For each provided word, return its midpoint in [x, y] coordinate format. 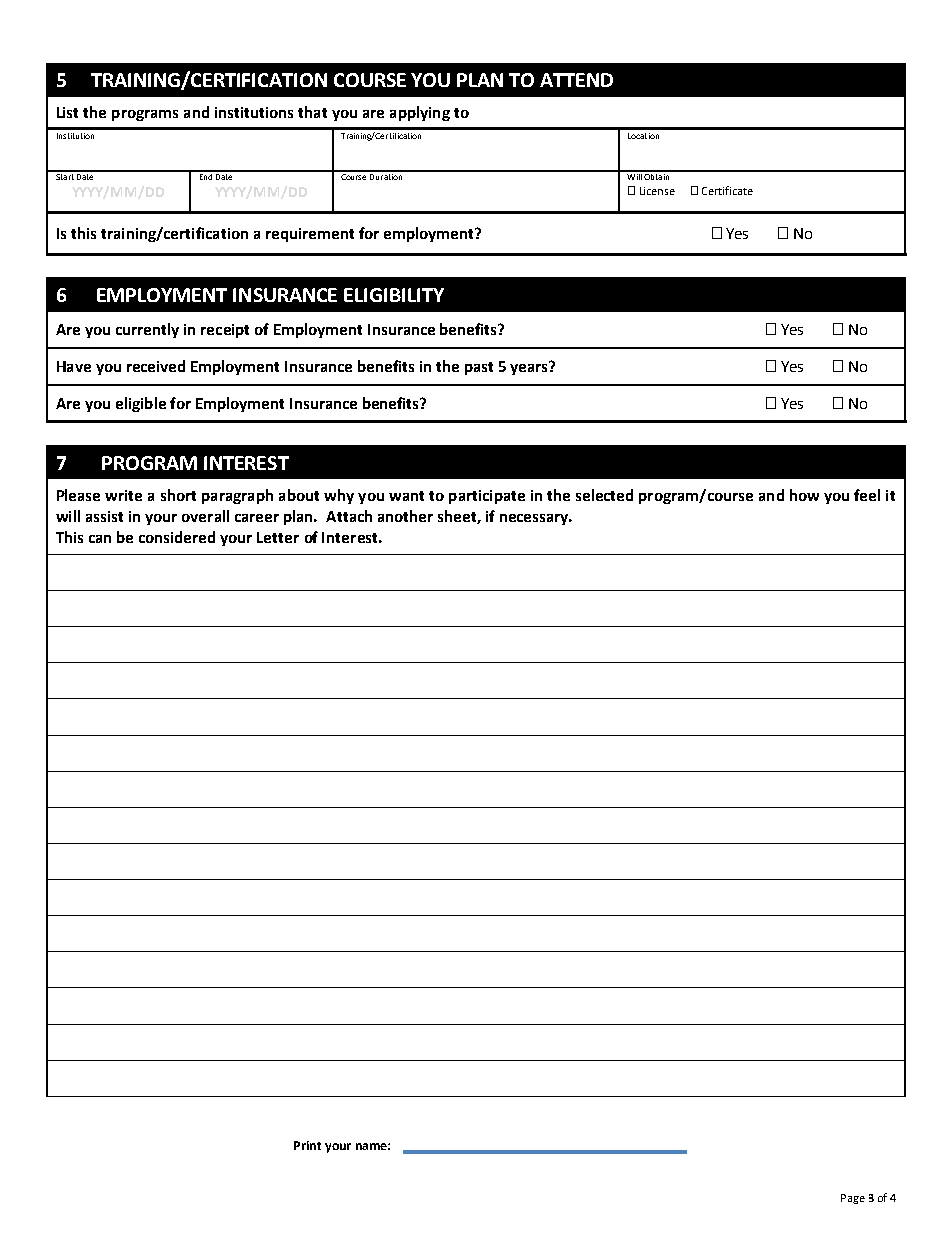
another [405, 516]
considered [177, 537]
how [804, 495]
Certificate [727, 190]
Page [853, 1199]
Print [307, 1145]
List [67, 112]
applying [420, 113]
